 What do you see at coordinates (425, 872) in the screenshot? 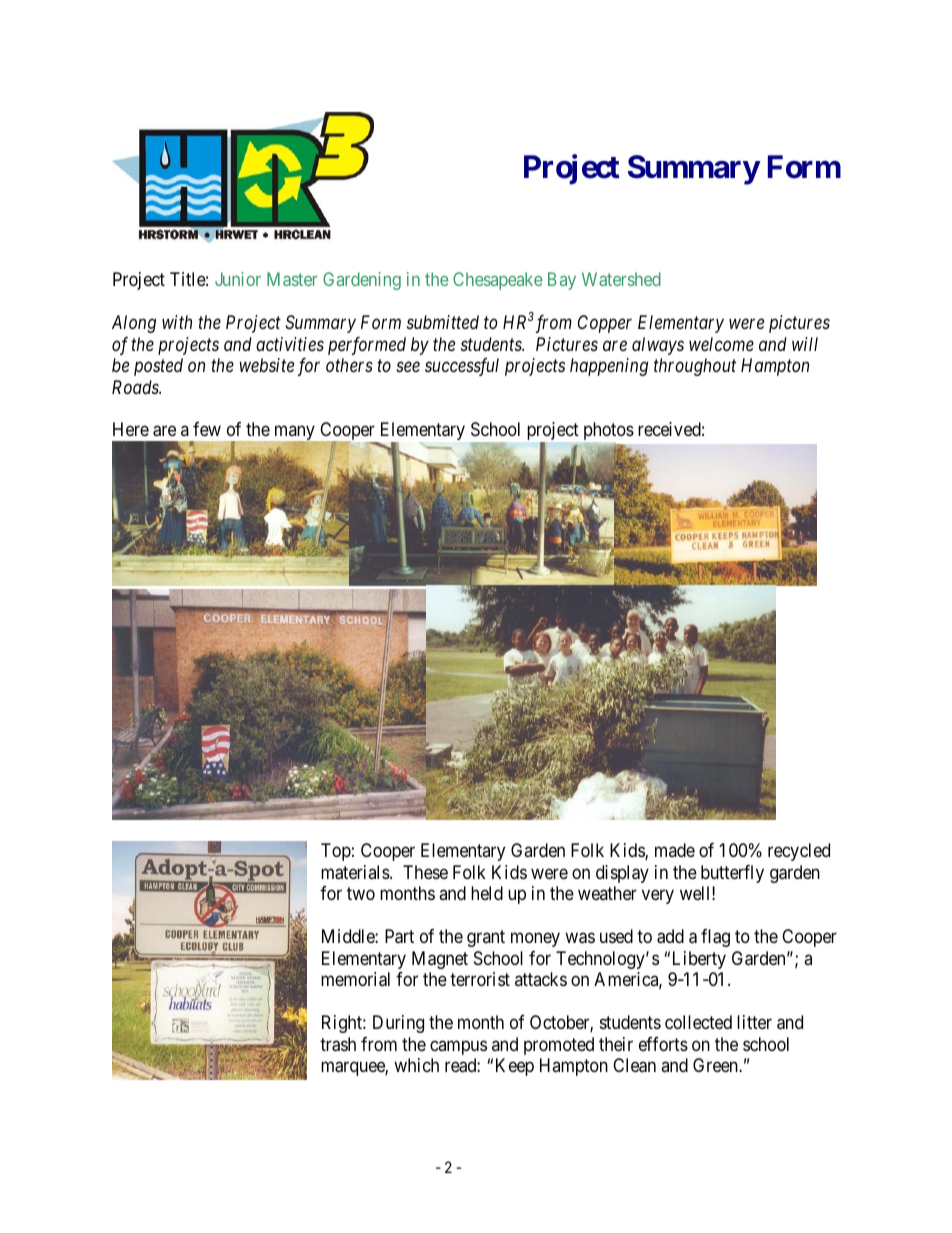
I see `These` at bounding box center [425, 872].
